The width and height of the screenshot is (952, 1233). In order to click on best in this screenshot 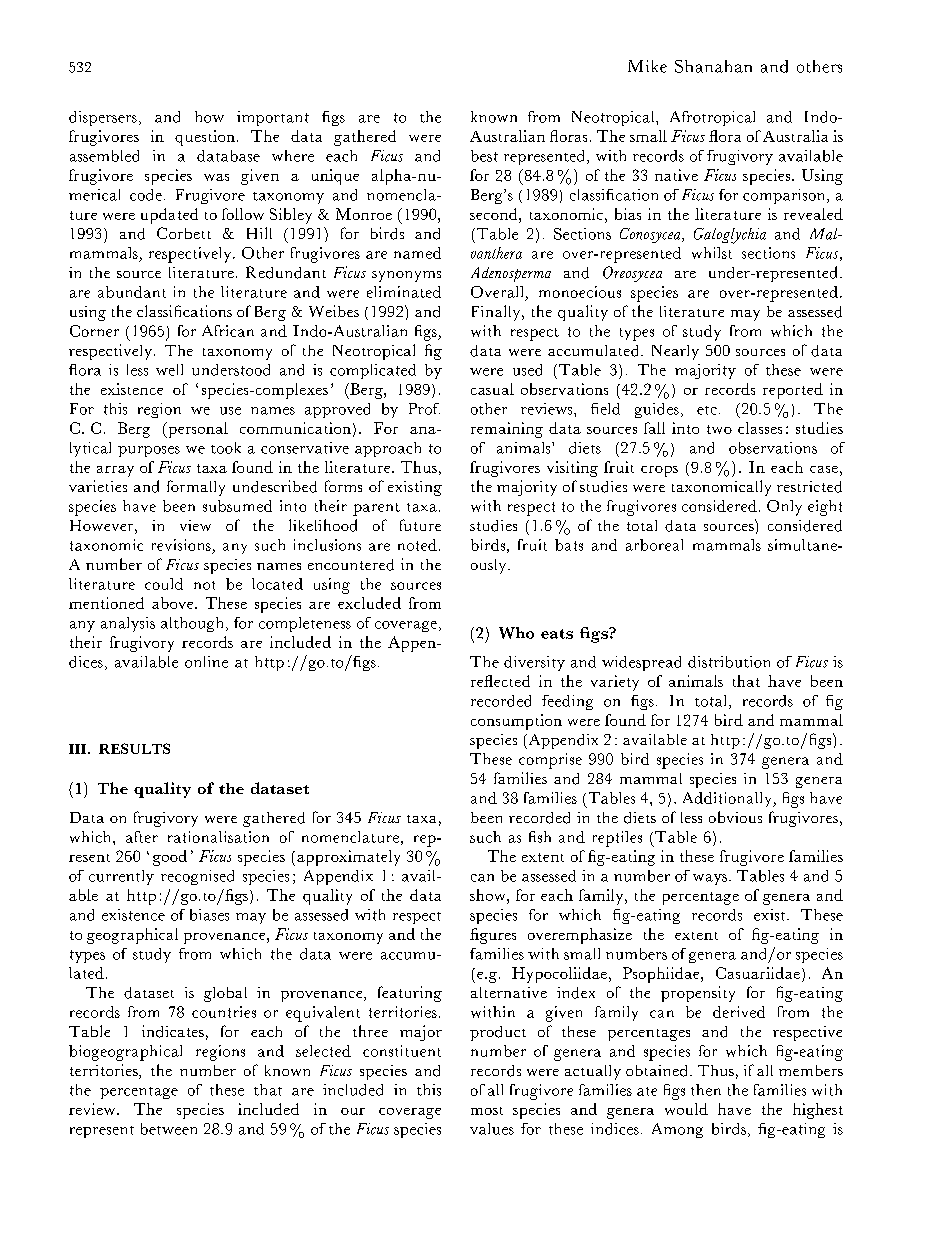, I will do `click(484, 156)`.
